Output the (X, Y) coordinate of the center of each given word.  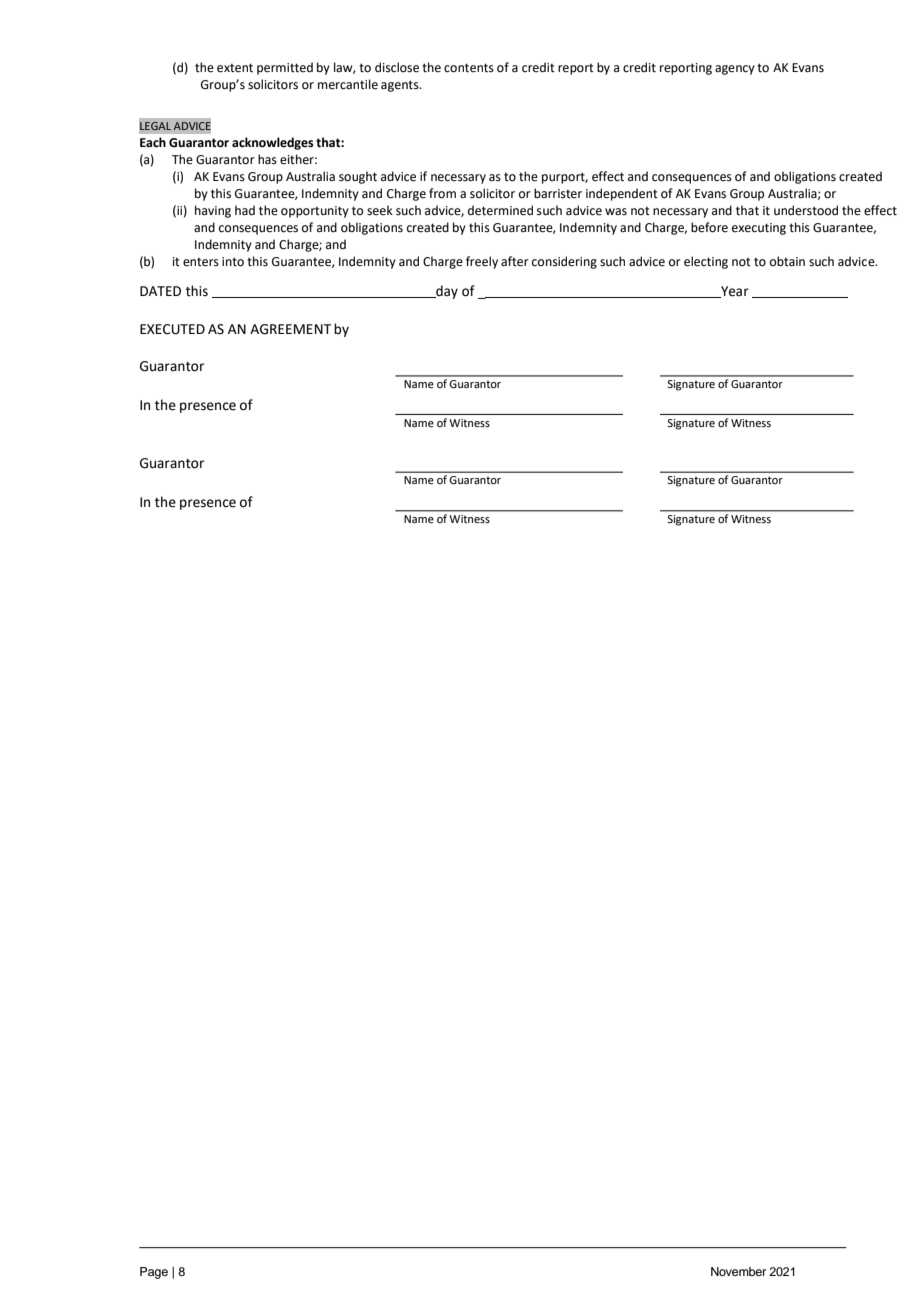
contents (469, 68)
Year (734, 292)
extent (235, 68)
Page (154, 1273)
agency (735, 70)
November (738, 1271)
